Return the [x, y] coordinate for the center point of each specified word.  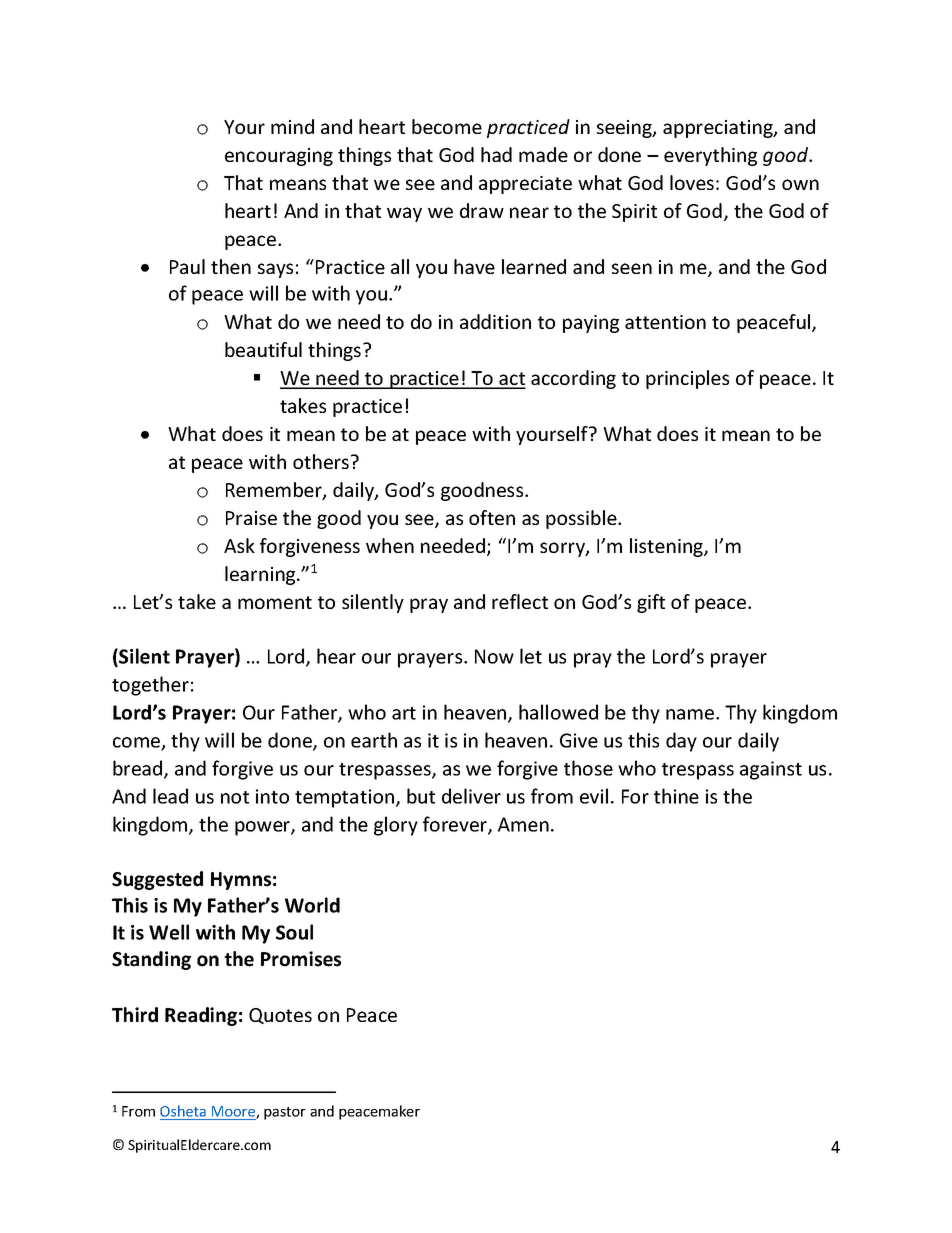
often [492, 517]
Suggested [157, 880]
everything [710, 156]
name [691, 714]
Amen [523, 824]
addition [495, 321]
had [496, 154]
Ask [239, 545]
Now [494, 656]
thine [676, 796]
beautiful [263, 349]
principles [687, 379]
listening [667, 547]
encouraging [279, 157]
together [150, 686]
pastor [285, 1113]
